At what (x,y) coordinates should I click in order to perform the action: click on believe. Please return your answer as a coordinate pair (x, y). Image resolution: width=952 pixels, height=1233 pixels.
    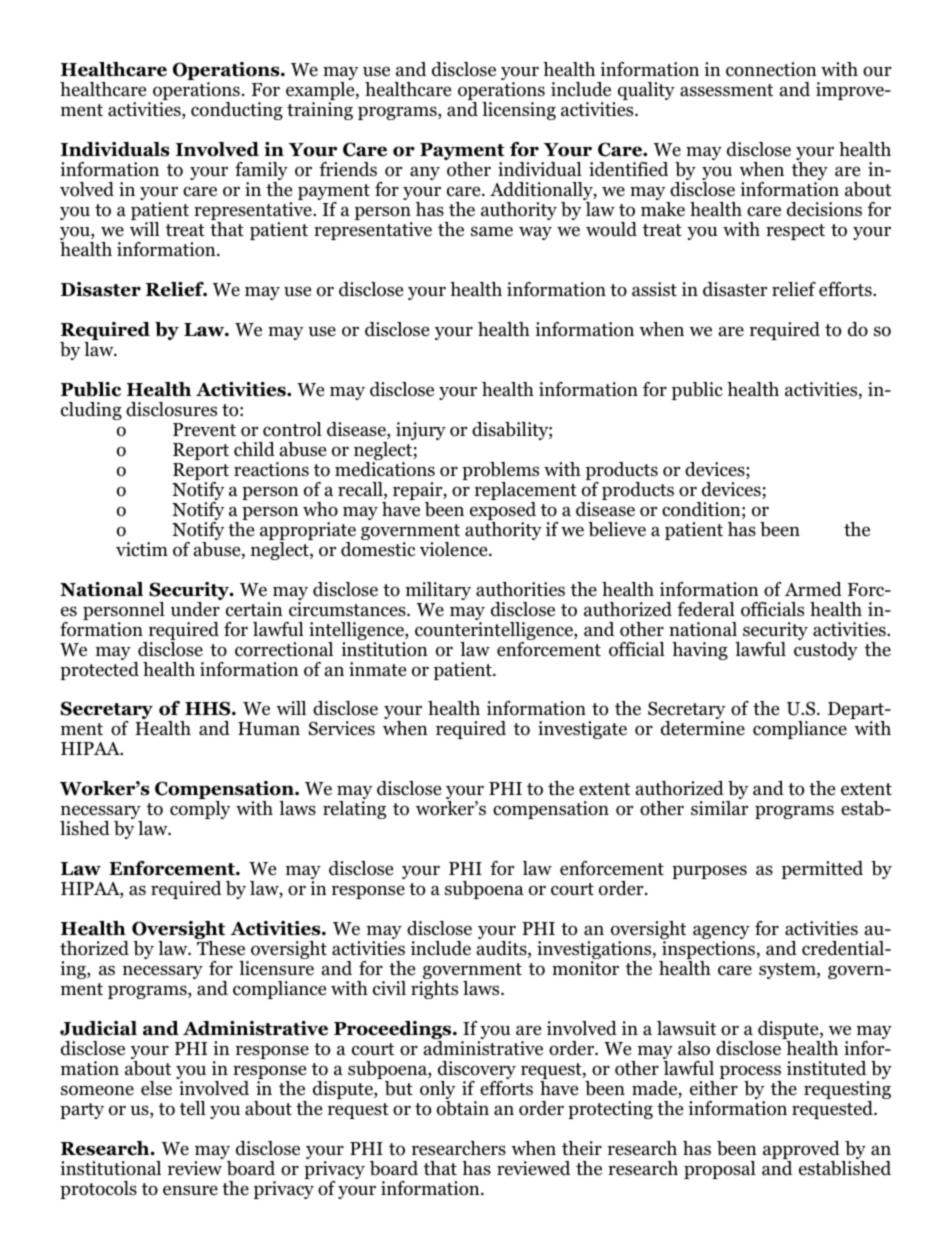
    Looking at the image, I should click on (617, 529).
